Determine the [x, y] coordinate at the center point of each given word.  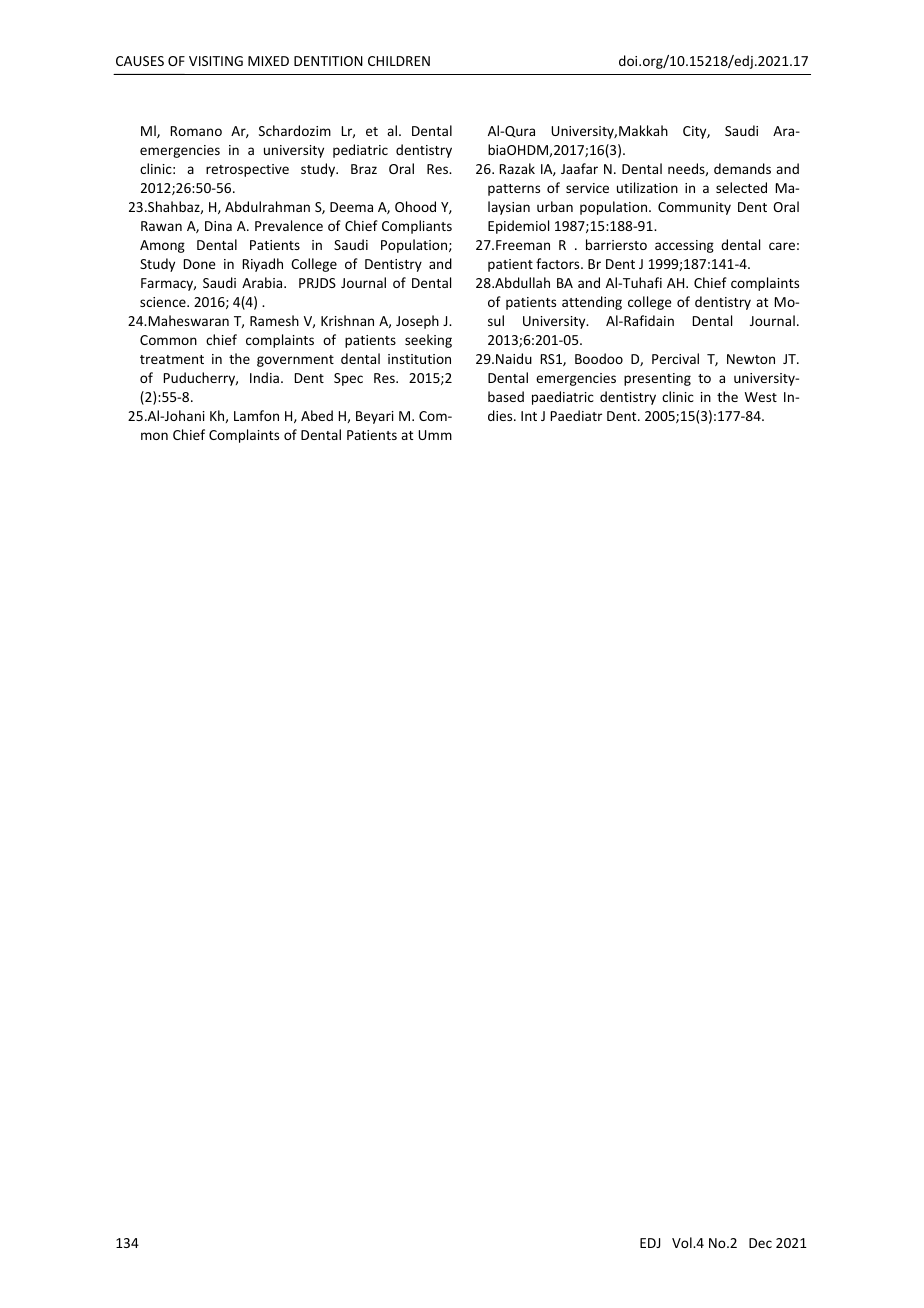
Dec [760, 1243]
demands [742, 168]
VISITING [216, 61]
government [295, 361]
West [761, 397]
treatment [172, 359]
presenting [657, 379]
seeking [428, 341]
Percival [675, 358]
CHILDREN [399, 61]
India [264, 377]
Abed [317, 415]
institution [419, 359]
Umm [435, 435]
